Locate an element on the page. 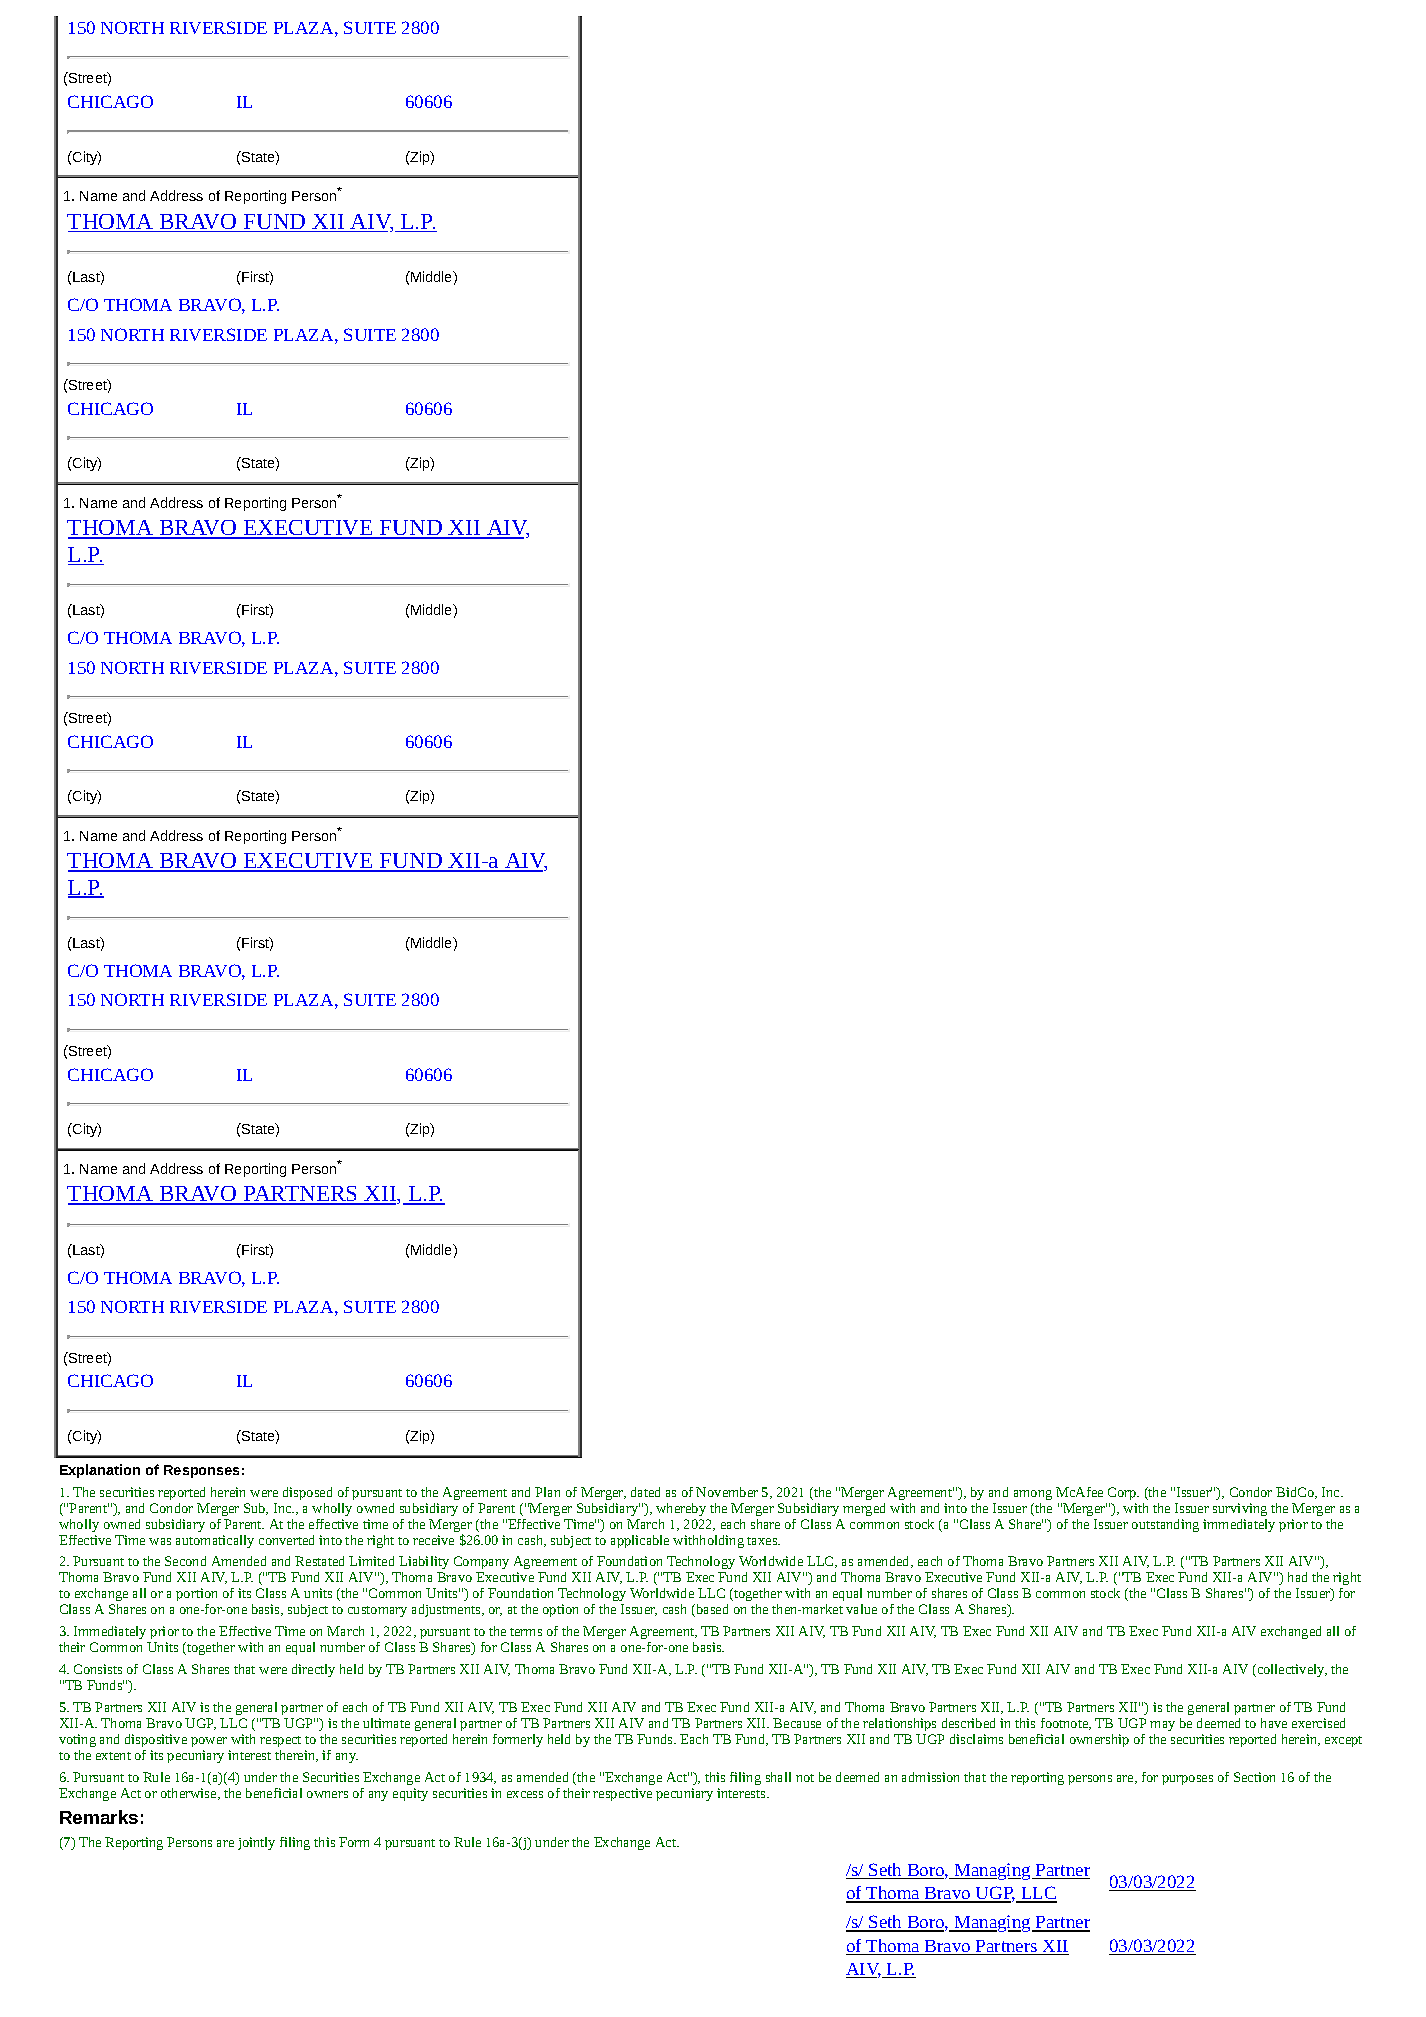 This image has width=1426, height=2017. had is located at coordinates (1297, 1577).
